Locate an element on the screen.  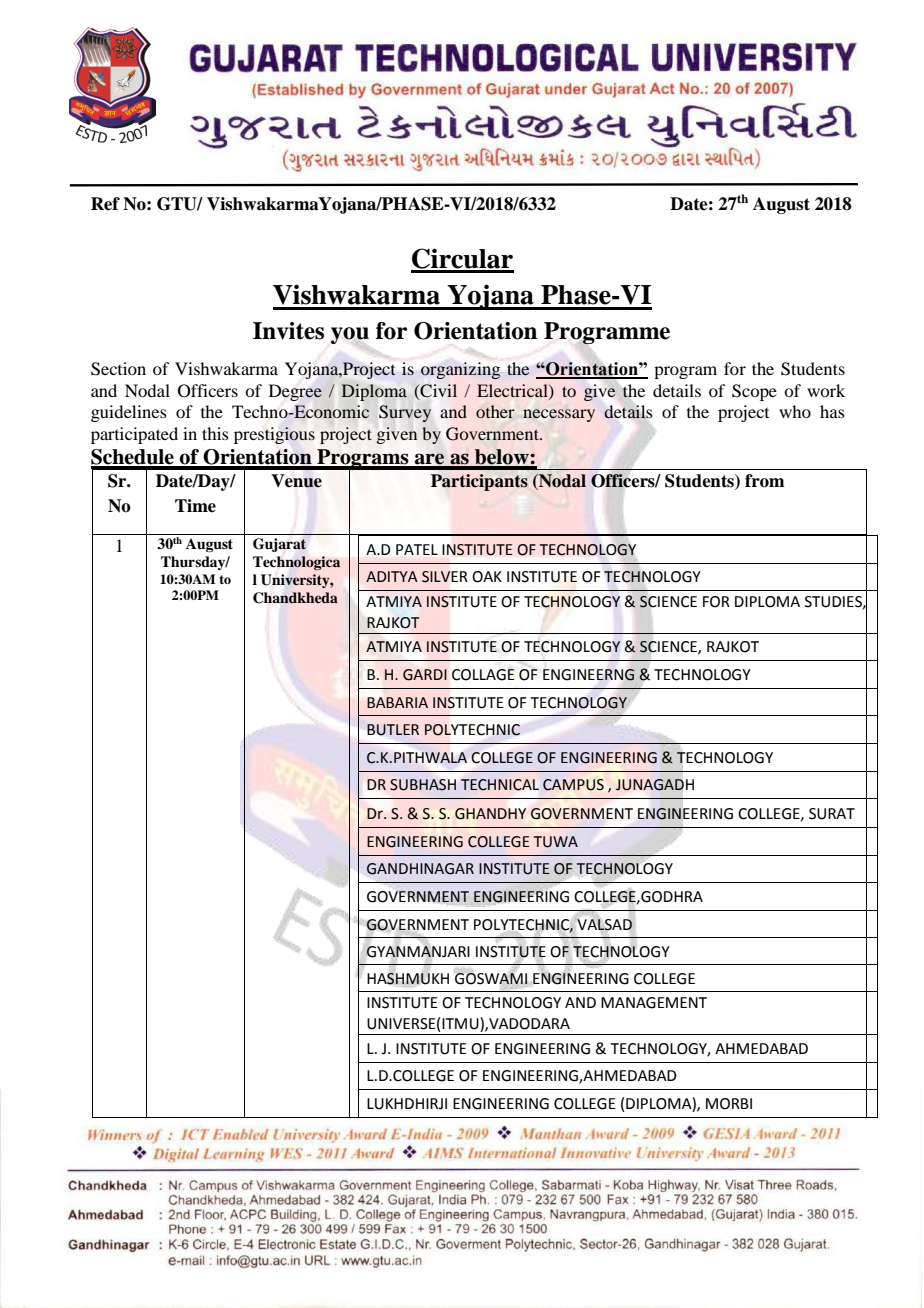
GOSWAMI is located at coordinates (491, 978).
